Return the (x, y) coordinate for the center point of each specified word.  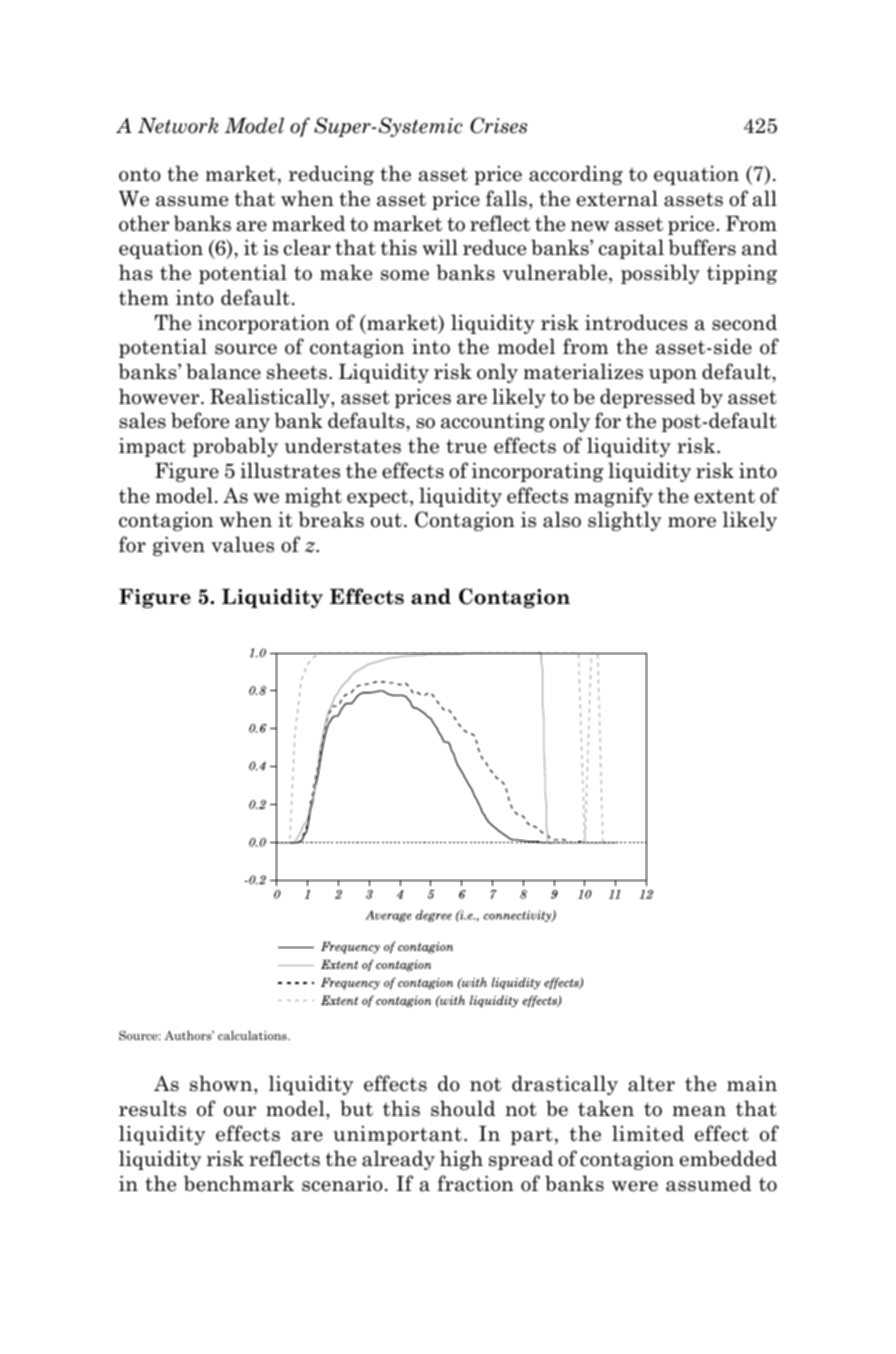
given (179, 546)
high (461, 1160)
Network (178, 125)
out (386, 520)
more (692, 522)
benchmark (239, 1183)
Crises (498, 125)
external (617, 198)
